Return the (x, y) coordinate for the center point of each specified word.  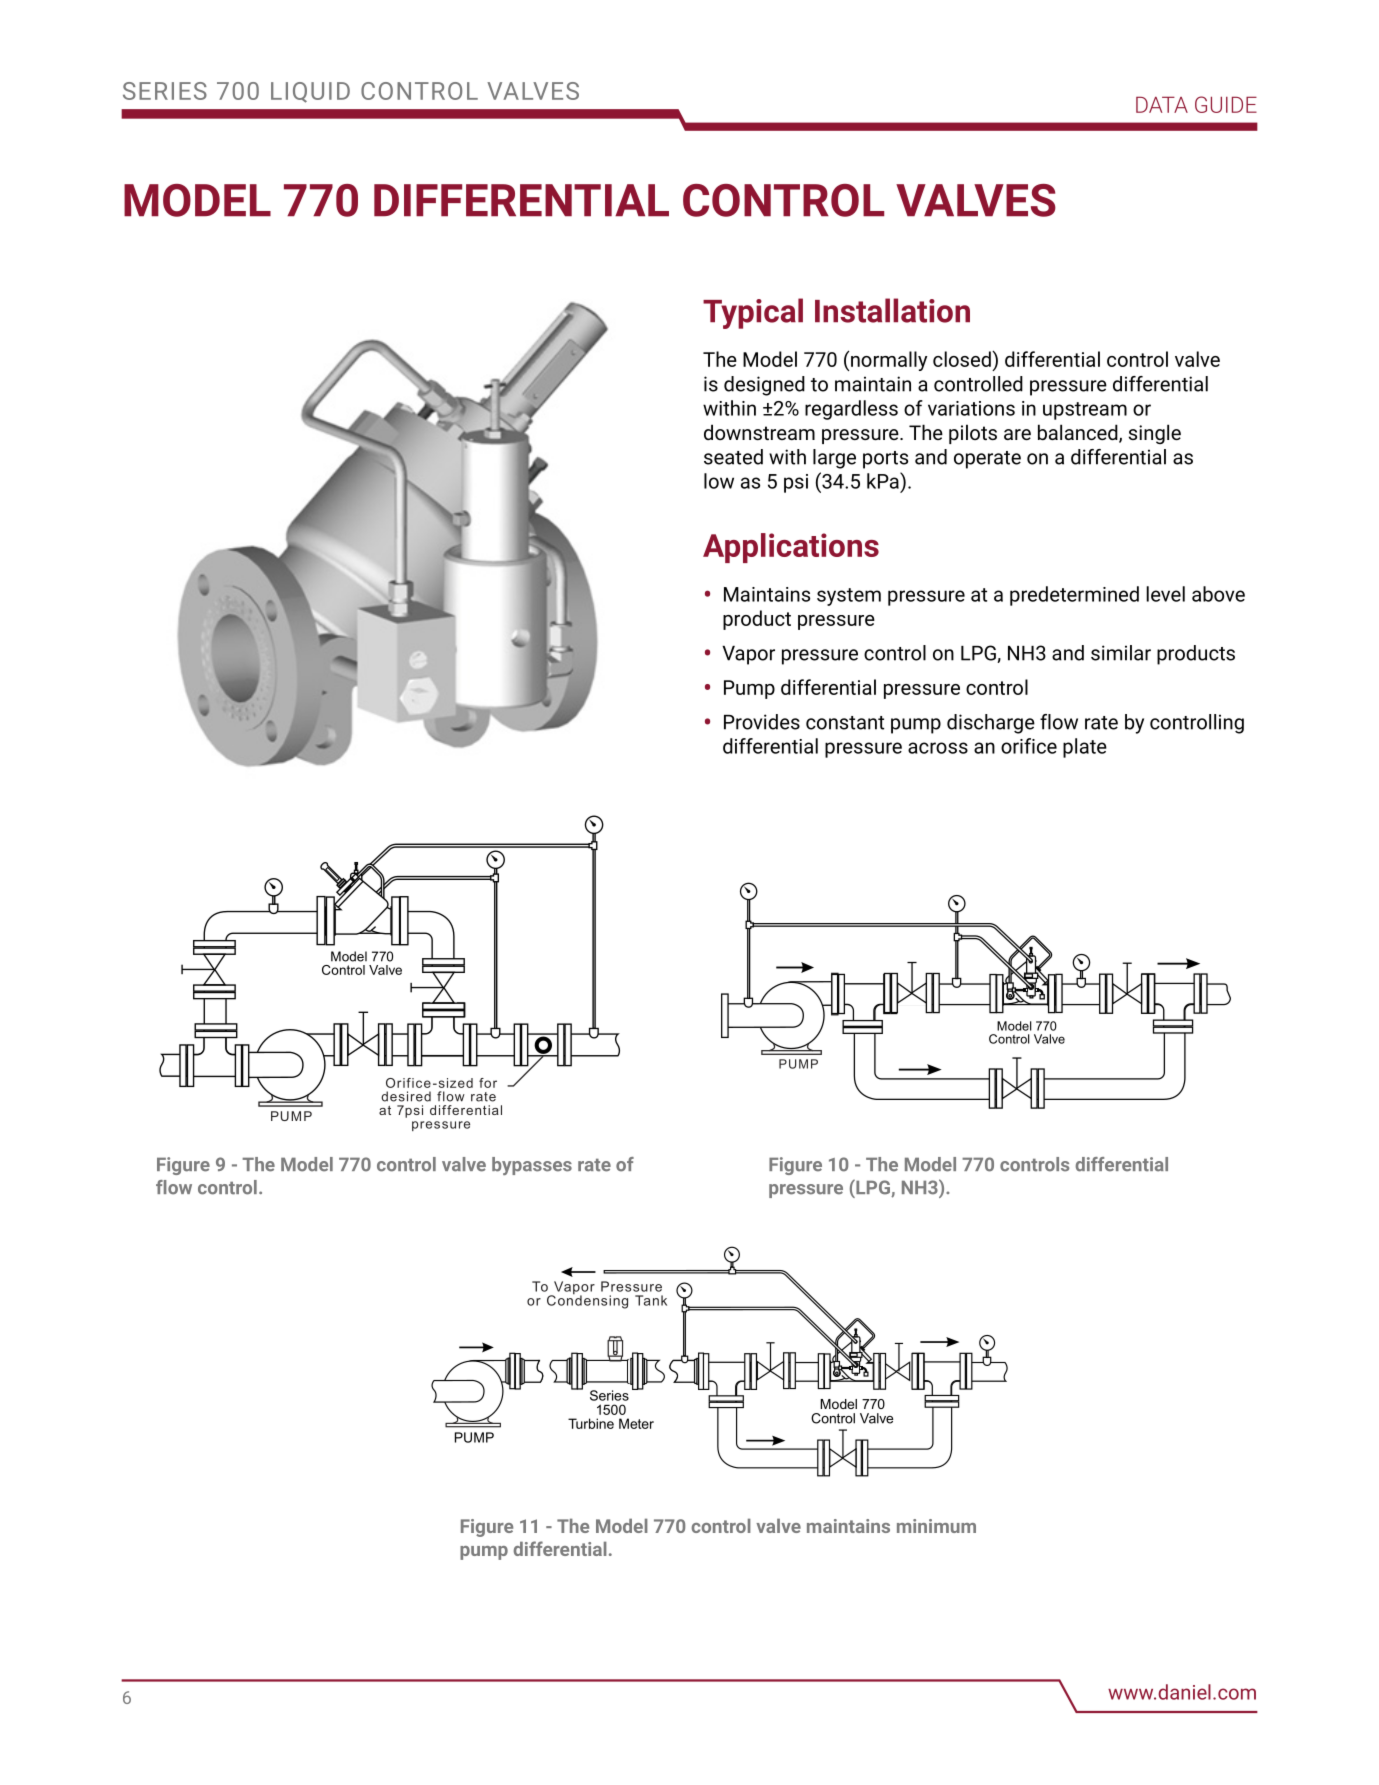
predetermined (1074, 596)
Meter (636, 1423)
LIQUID (310, 92)
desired (406, 1096)
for (488, 1083)
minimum (936, 1526)
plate (1085, 748)
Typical (753, 313)
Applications (791, 548)
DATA (1162, 104)
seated (733, 457)
